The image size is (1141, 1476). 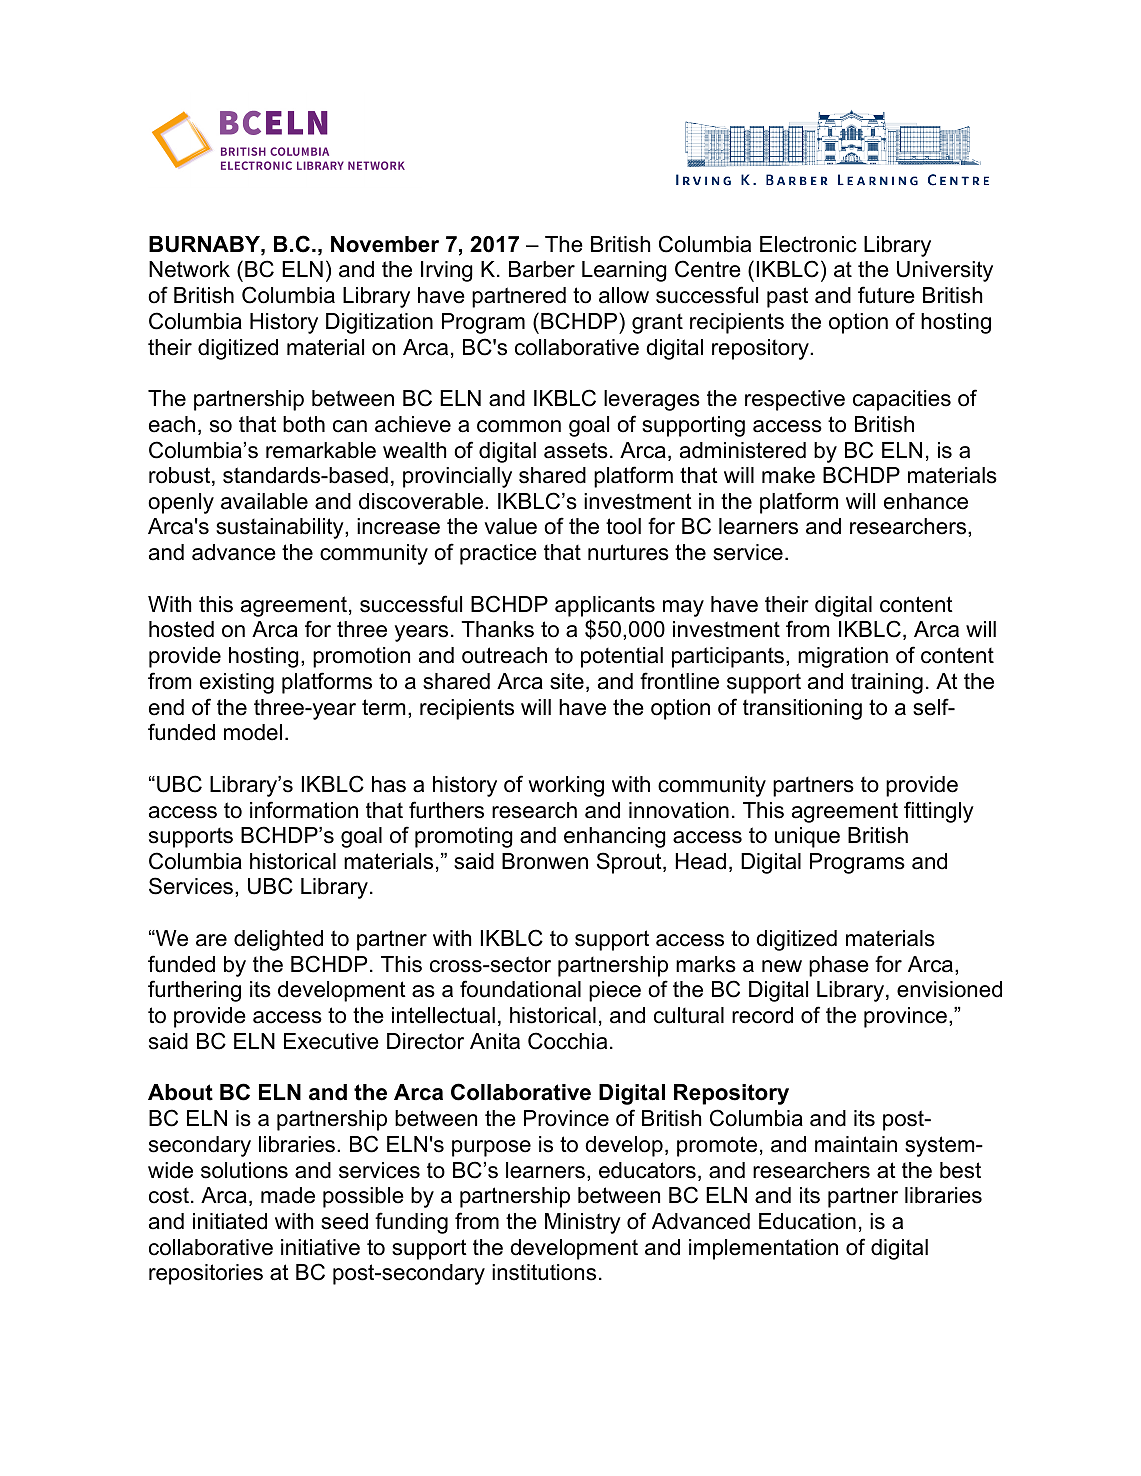 I want to click on Network, so click(x=189, y=269).
